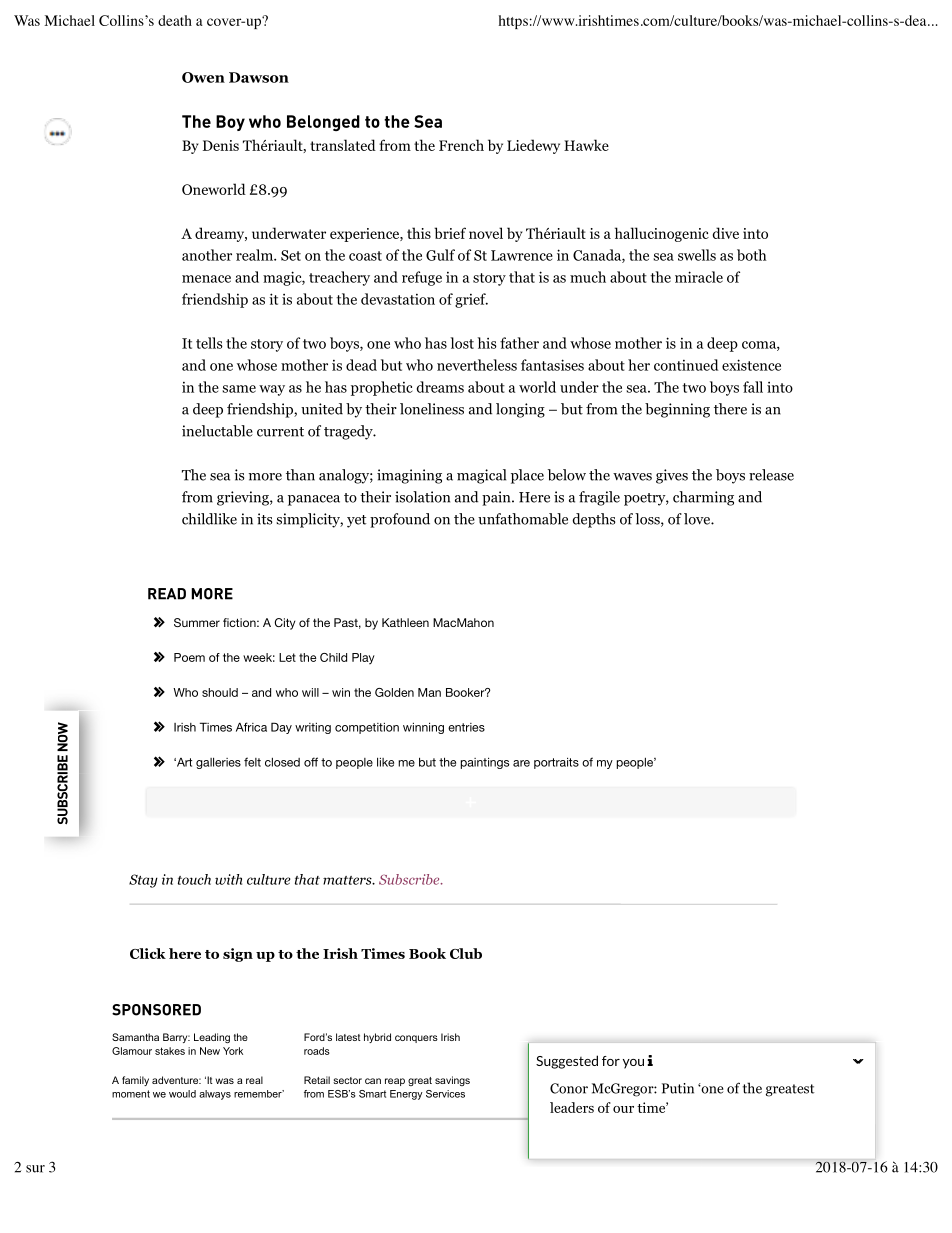 The height and width of the screenshot is (1233, 952). I want to click on ineluctable, so click(217, 431).
